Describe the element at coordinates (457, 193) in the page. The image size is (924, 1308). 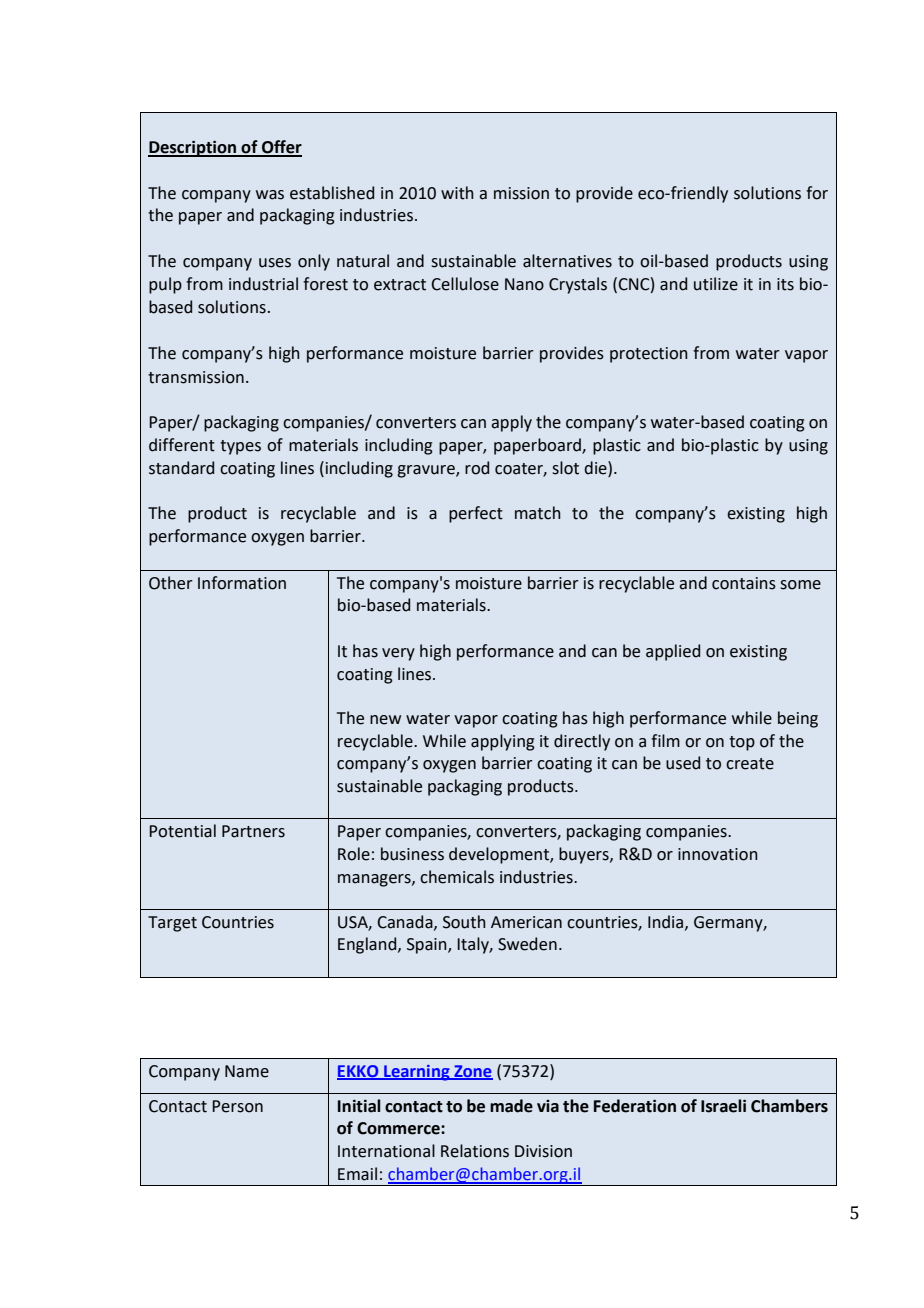
I see `with` at that location.
